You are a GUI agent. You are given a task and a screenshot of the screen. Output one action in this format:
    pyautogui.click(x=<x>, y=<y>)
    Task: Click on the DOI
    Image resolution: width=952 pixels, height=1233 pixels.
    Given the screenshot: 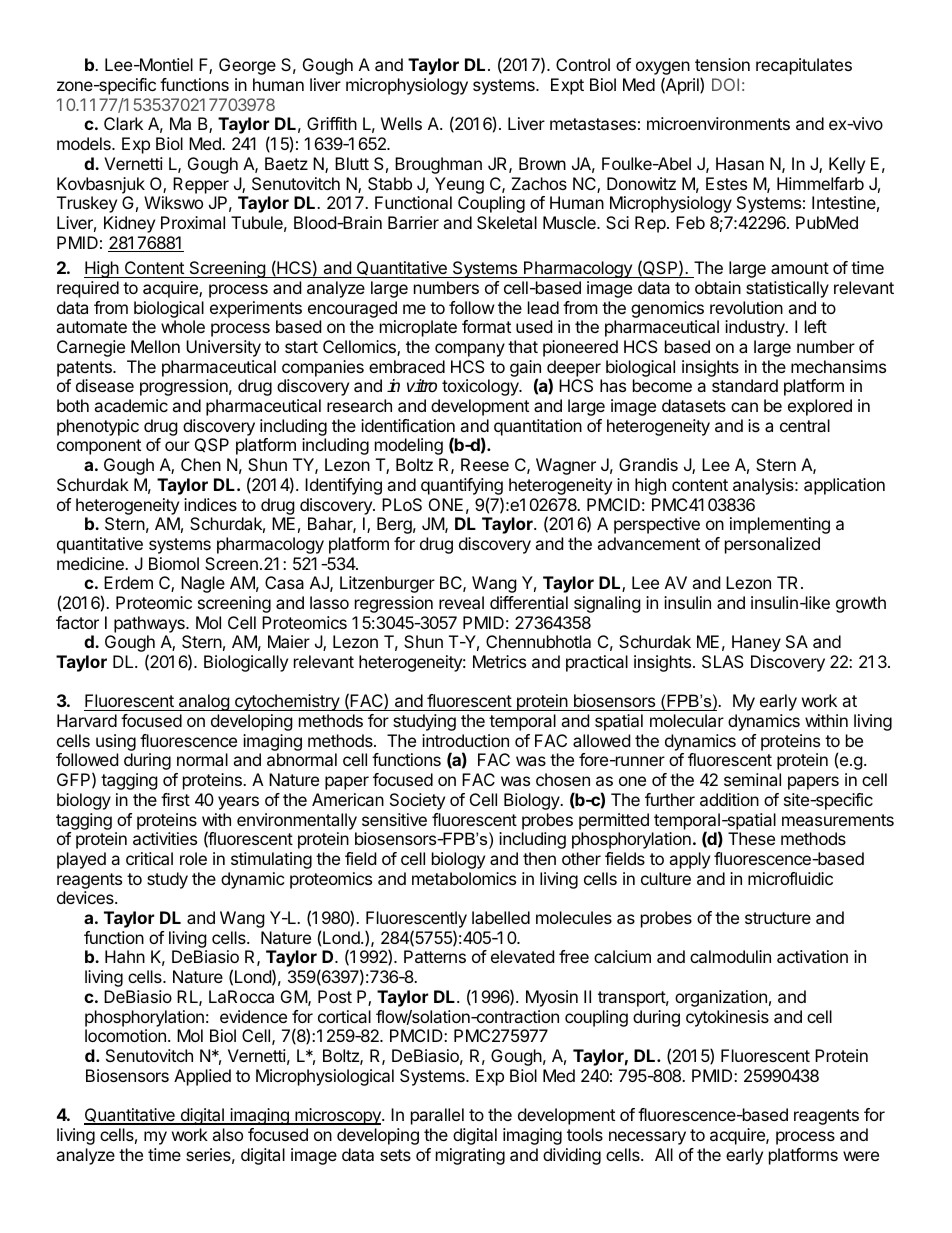 What is the action you would take?
    pyautogui.click(x=725, y=84)
